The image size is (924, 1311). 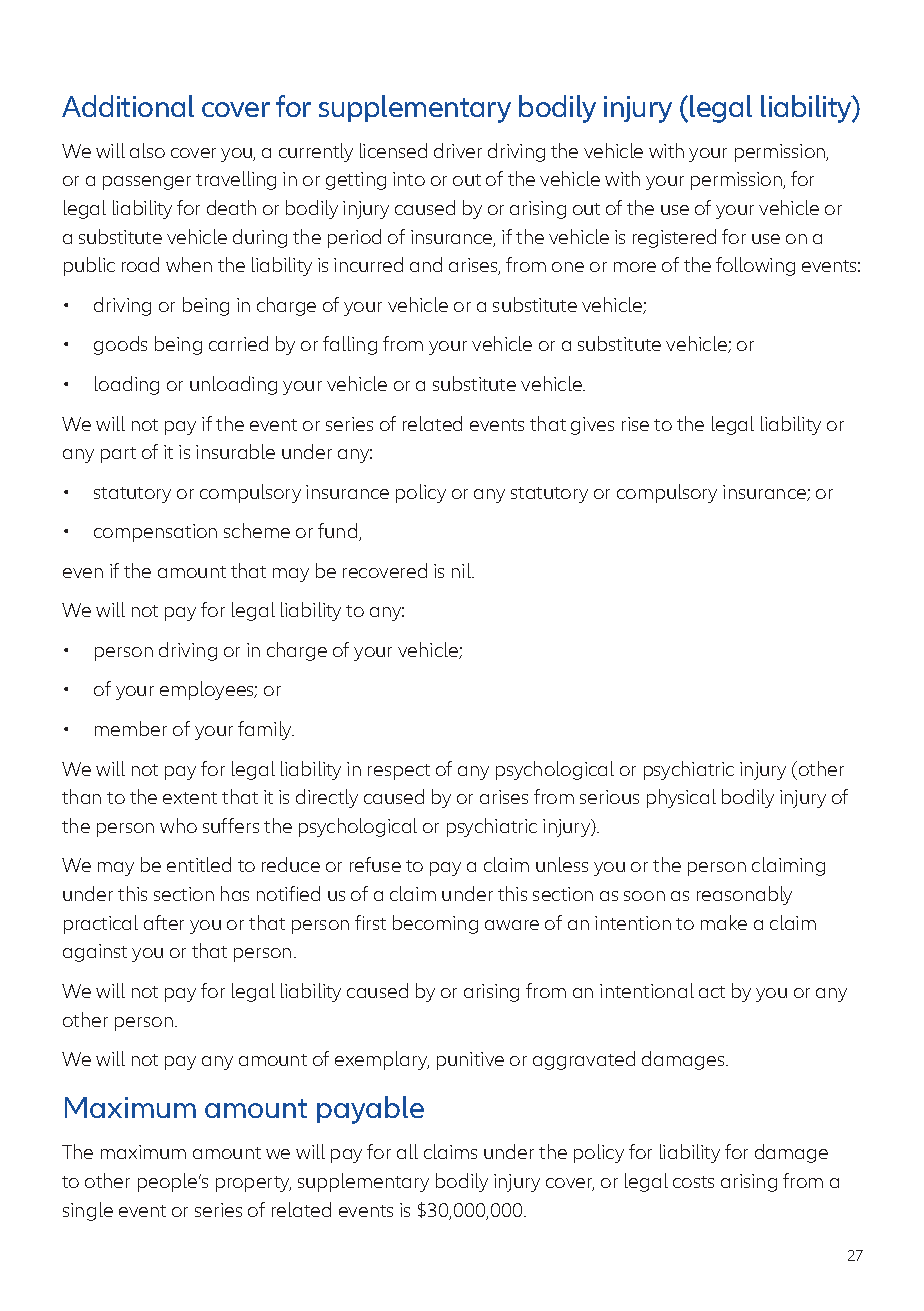 What do you see at coordinates (435, 924) in the document?
I see `becoming` at bounding box center [435, 924].
